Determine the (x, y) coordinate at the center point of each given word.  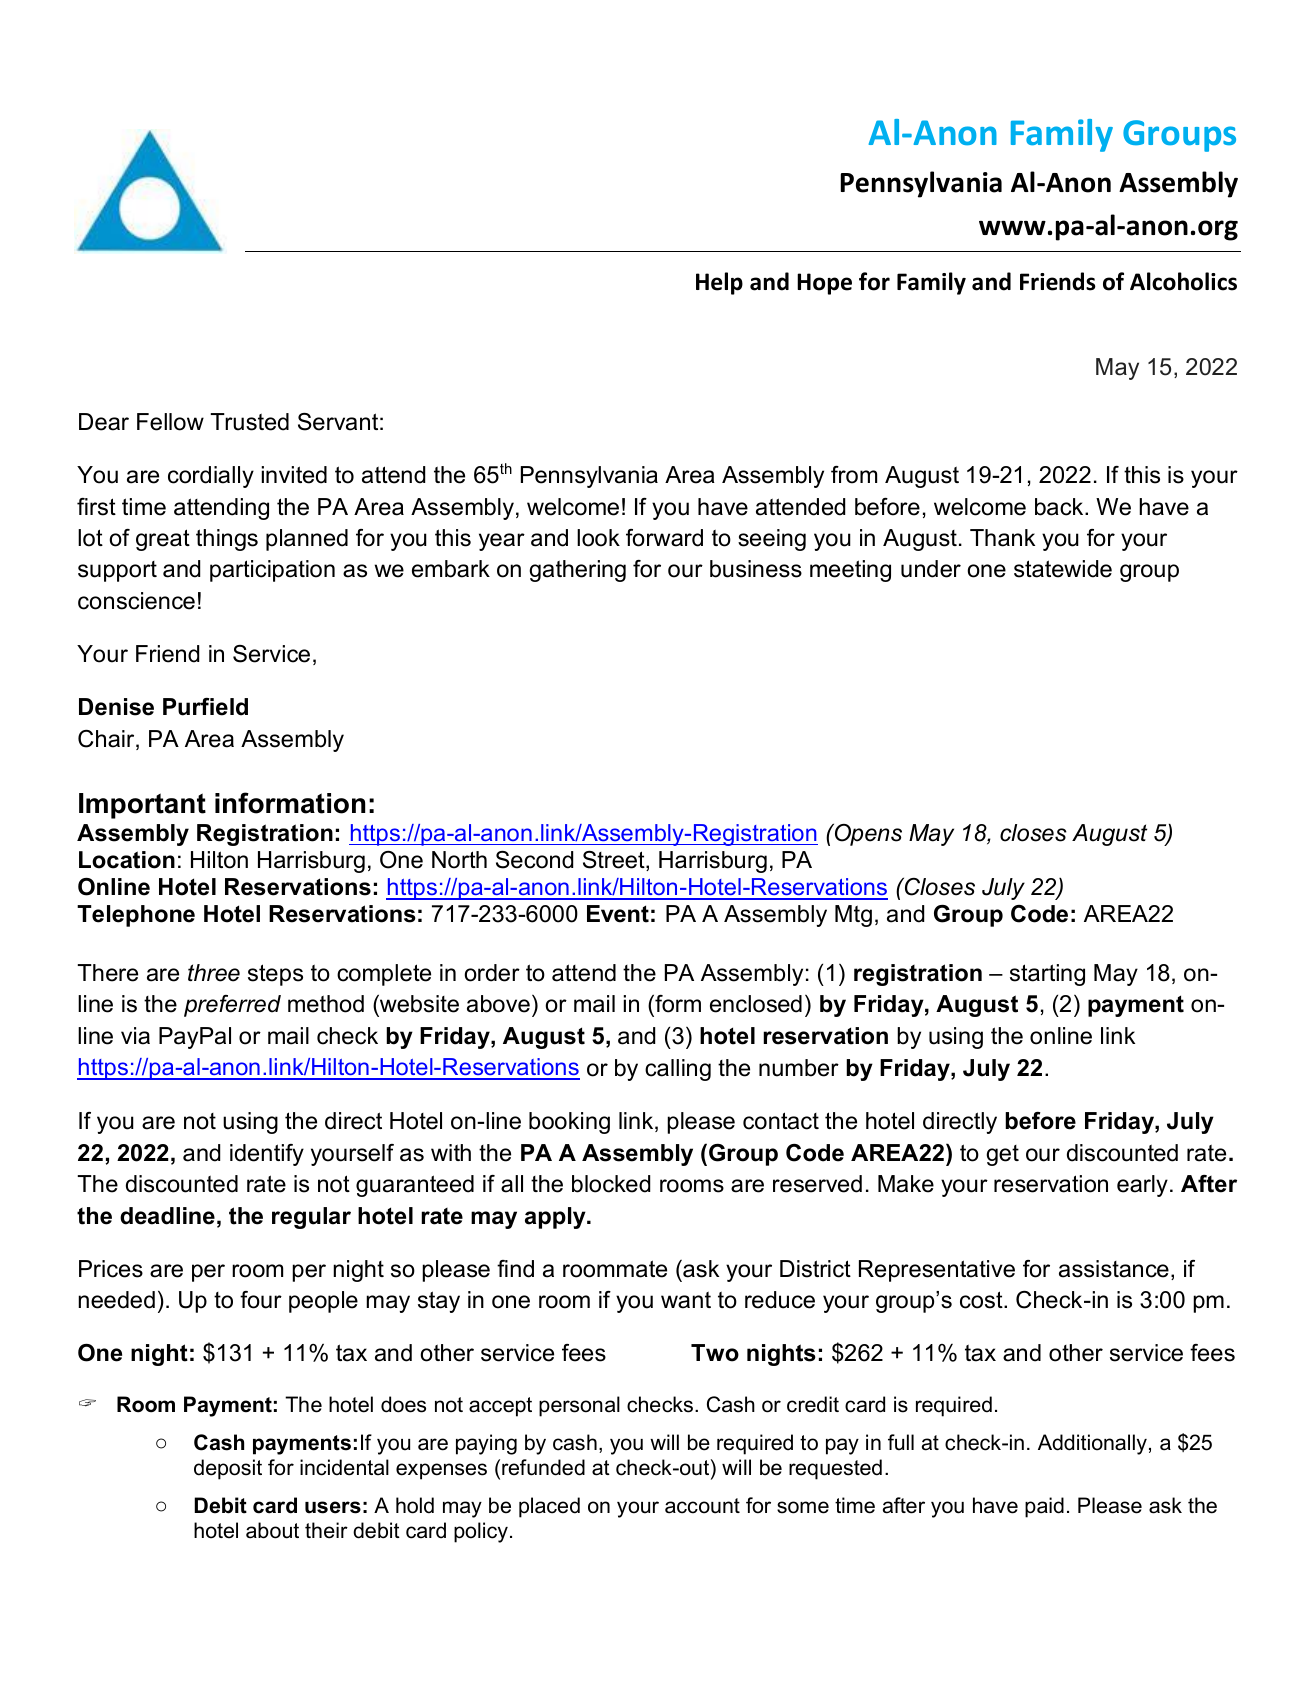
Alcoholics (1183, 281)
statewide (1063, 569)
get (1002, 1155)
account (702, 1506)
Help (719, 283)
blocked (611, 1184)
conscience (136, 601)
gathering (577, 571)
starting (1047, 975)
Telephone (136, 916)
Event (618, 914)
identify (267, 1155)
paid (1044, 1507)
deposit (228, 1469)
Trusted (249, 422)
